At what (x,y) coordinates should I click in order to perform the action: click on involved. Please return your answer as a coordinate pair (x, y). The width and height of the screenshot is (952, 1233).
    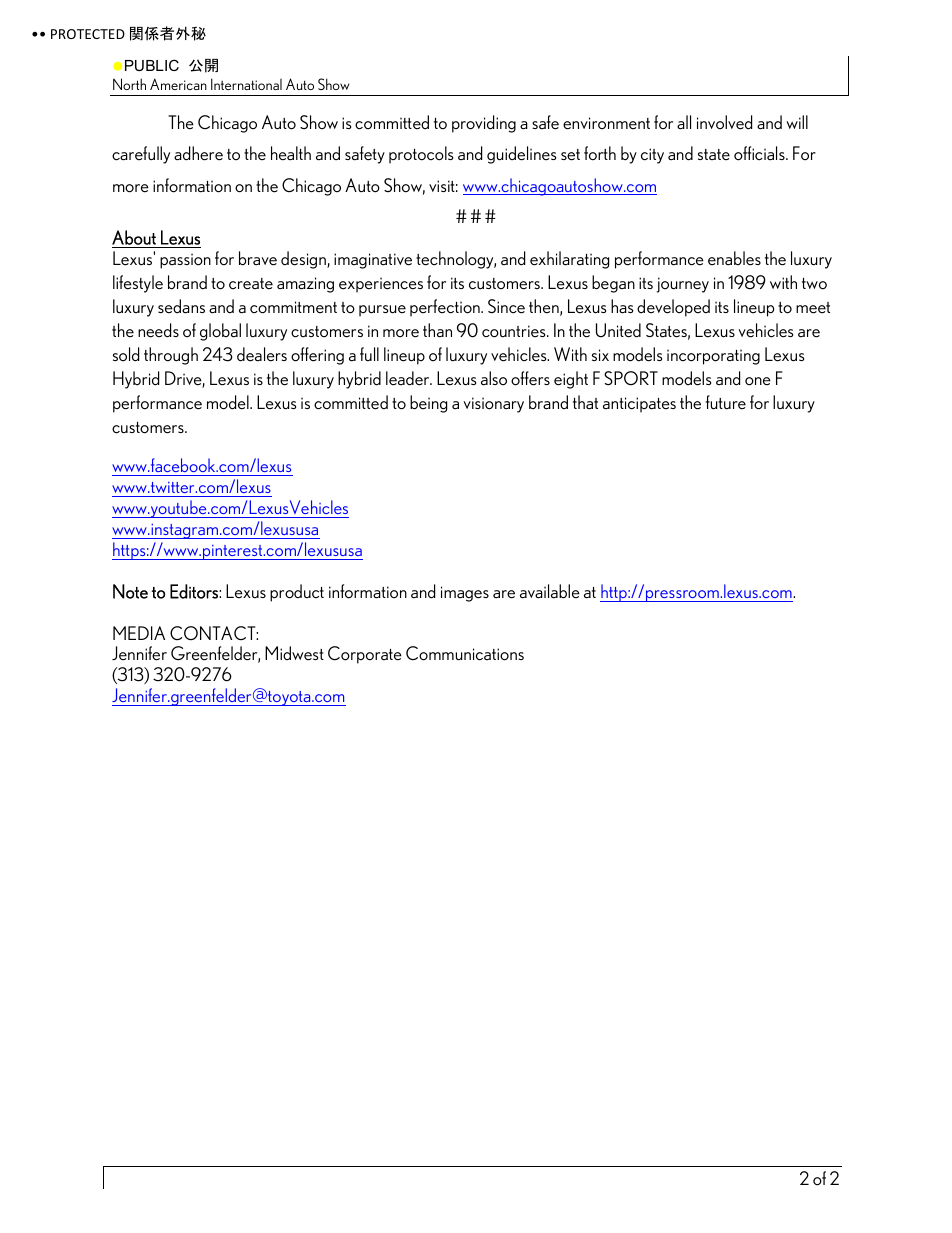
    Looking at the image, I should click on (724, 122).
